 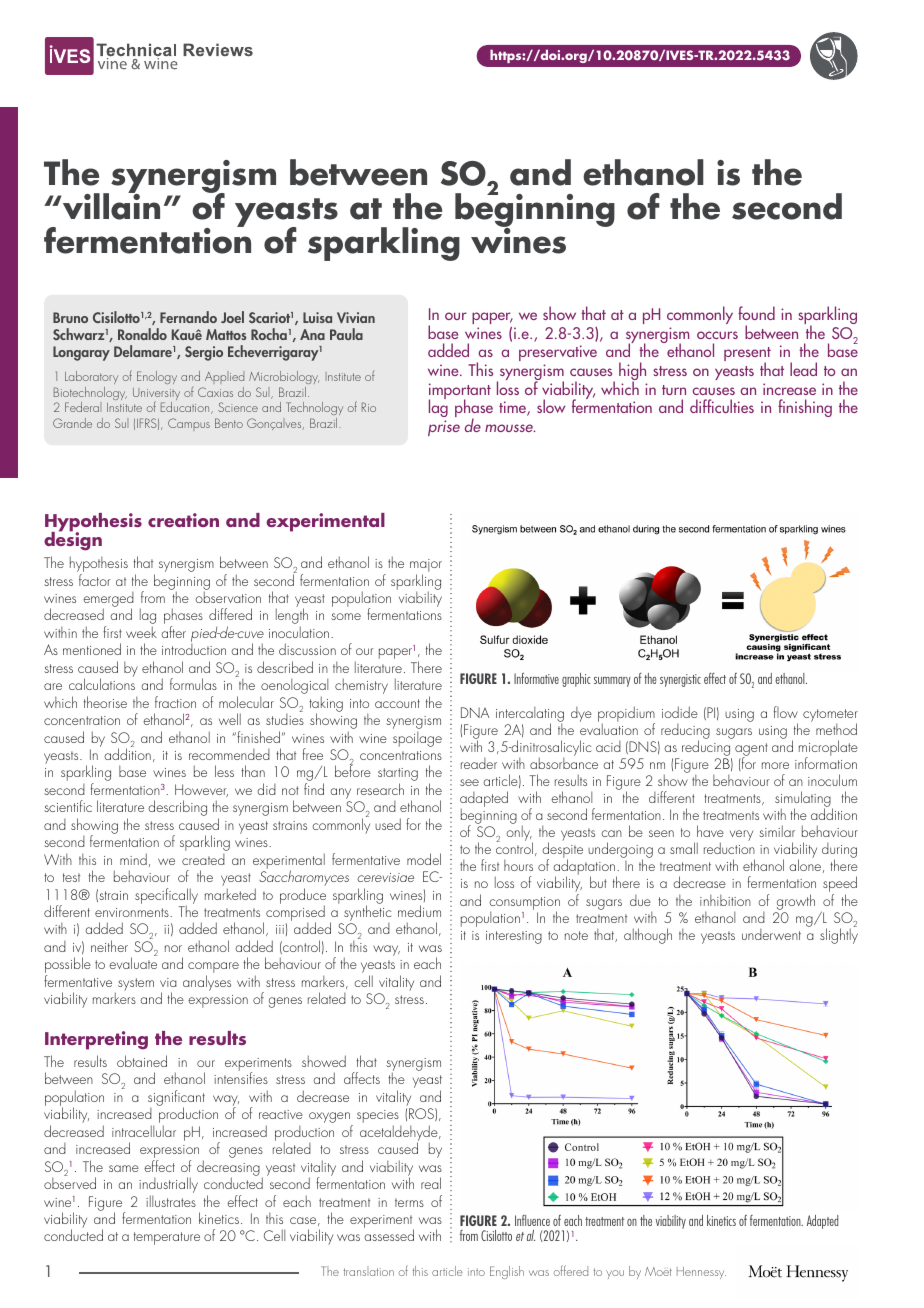 I want to click on temperature, so click(x=167, y=1238).
